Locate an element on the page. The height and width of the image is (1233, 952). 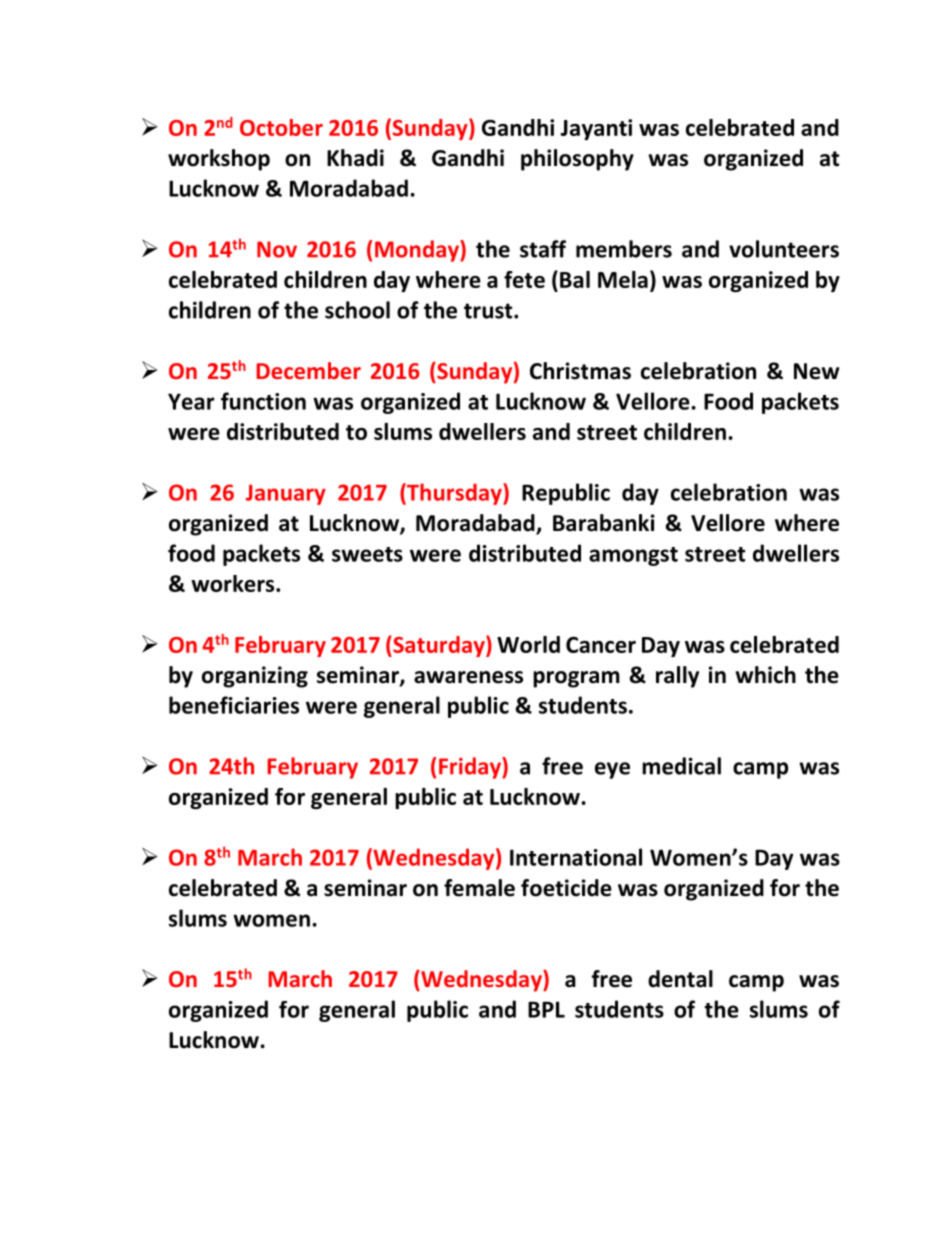
October is located at coordinates (281, 127).
